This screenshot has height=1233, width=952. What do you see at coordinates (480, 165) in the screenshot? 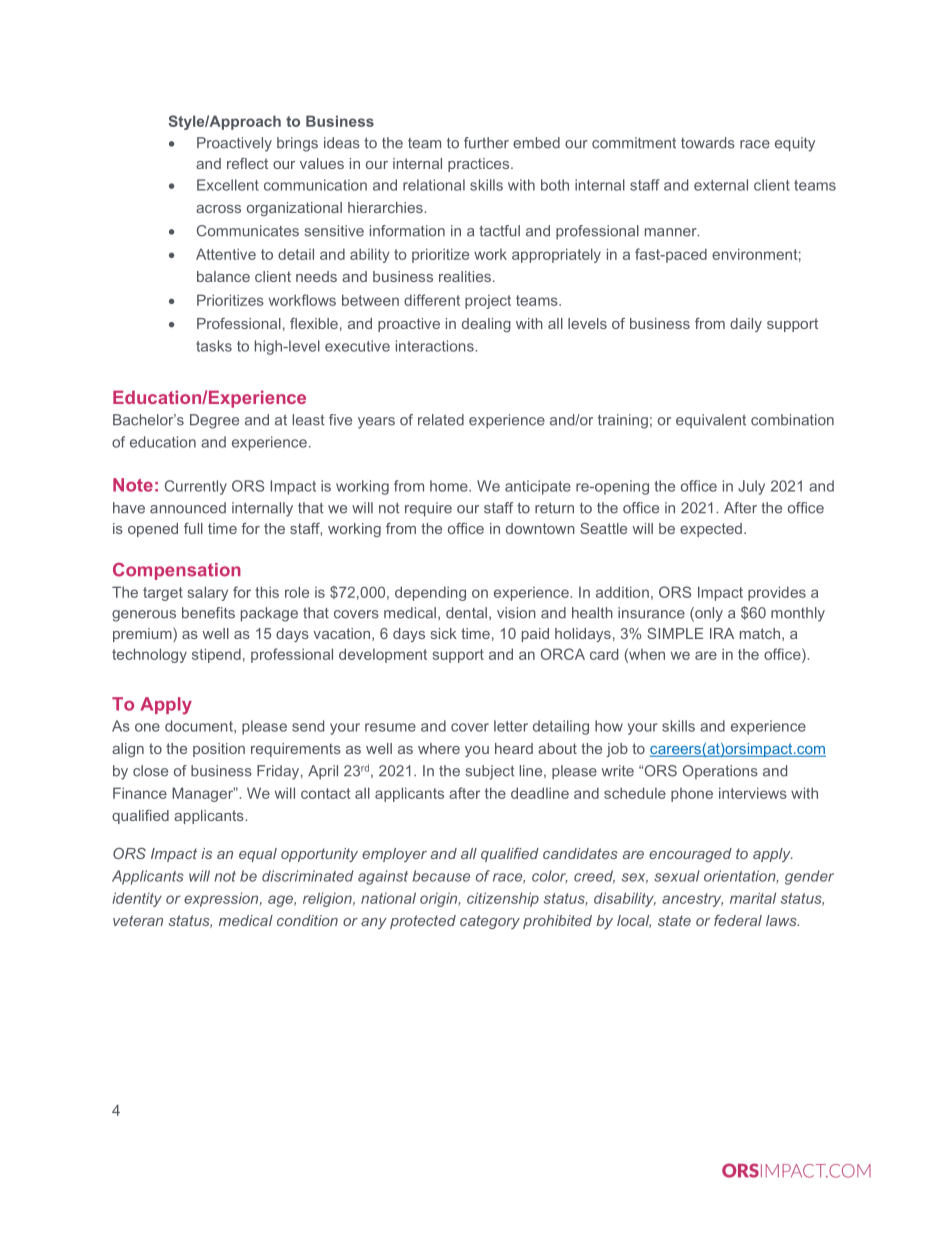
I see `practices` at bounding box center [480, 165].
